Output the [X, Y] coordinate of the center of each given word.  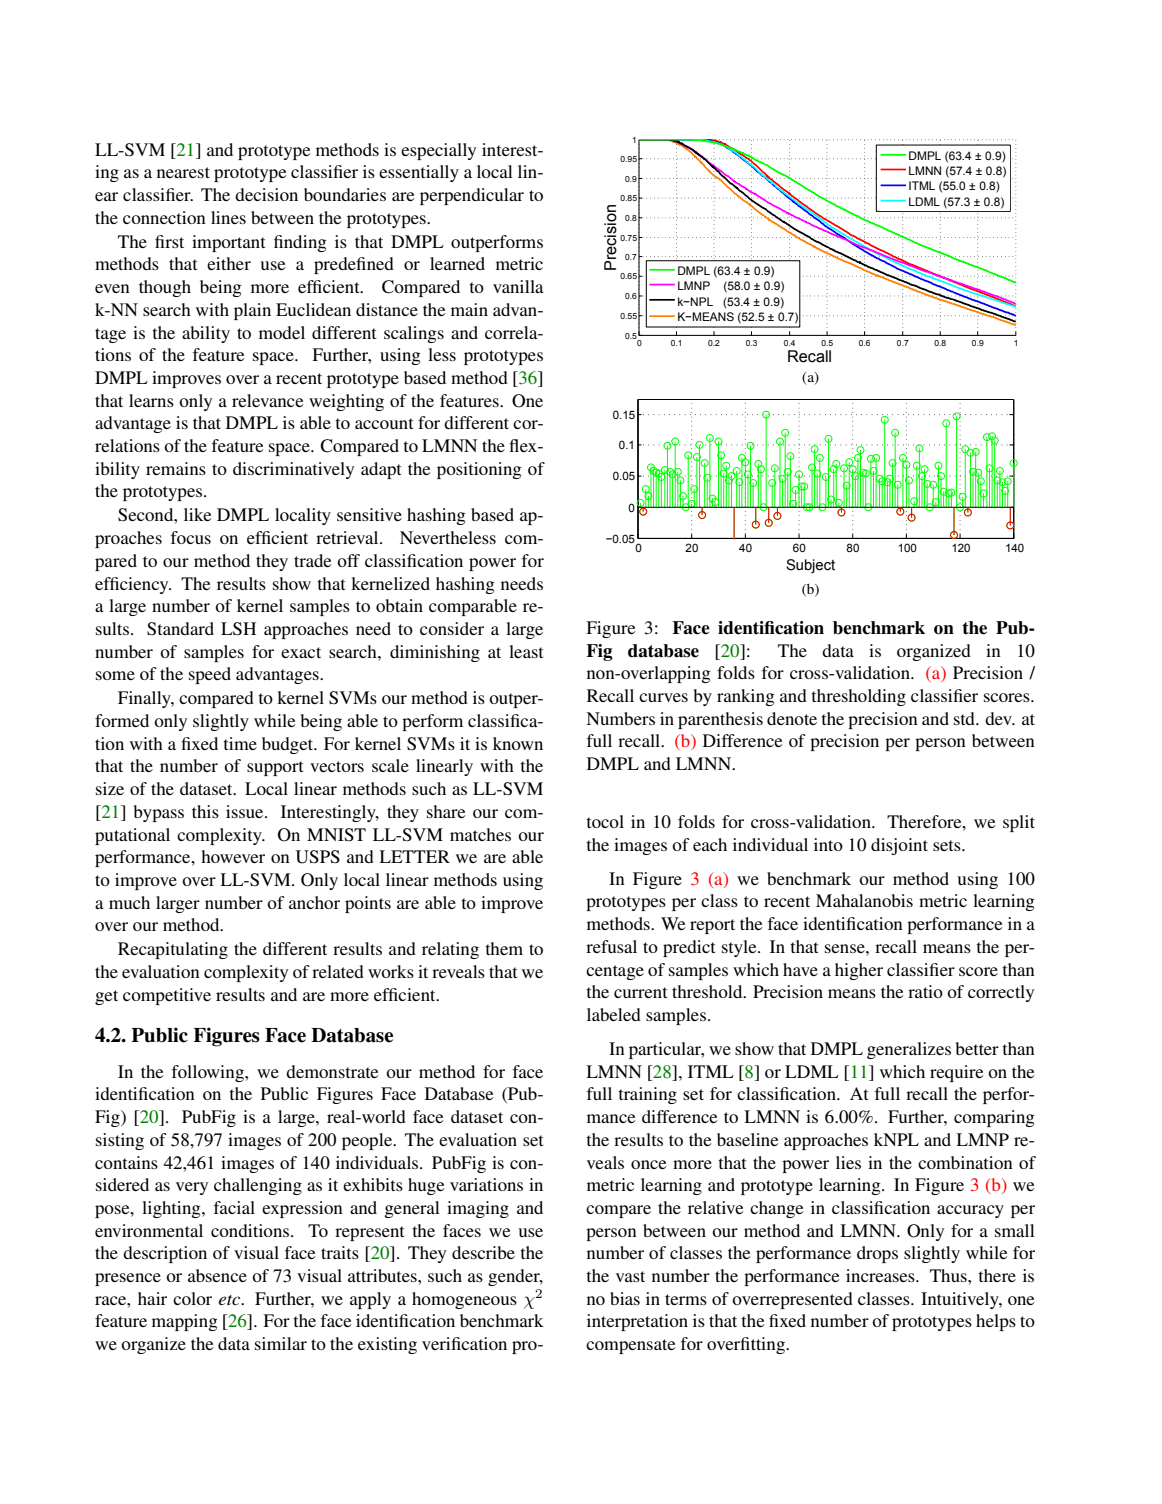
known [518, 743]
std [965, 718]
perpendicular [472, 196]
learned [457, 263]
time [240, 743]
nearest [183, 172]
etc [231, 1300]
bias [625, 1298]
